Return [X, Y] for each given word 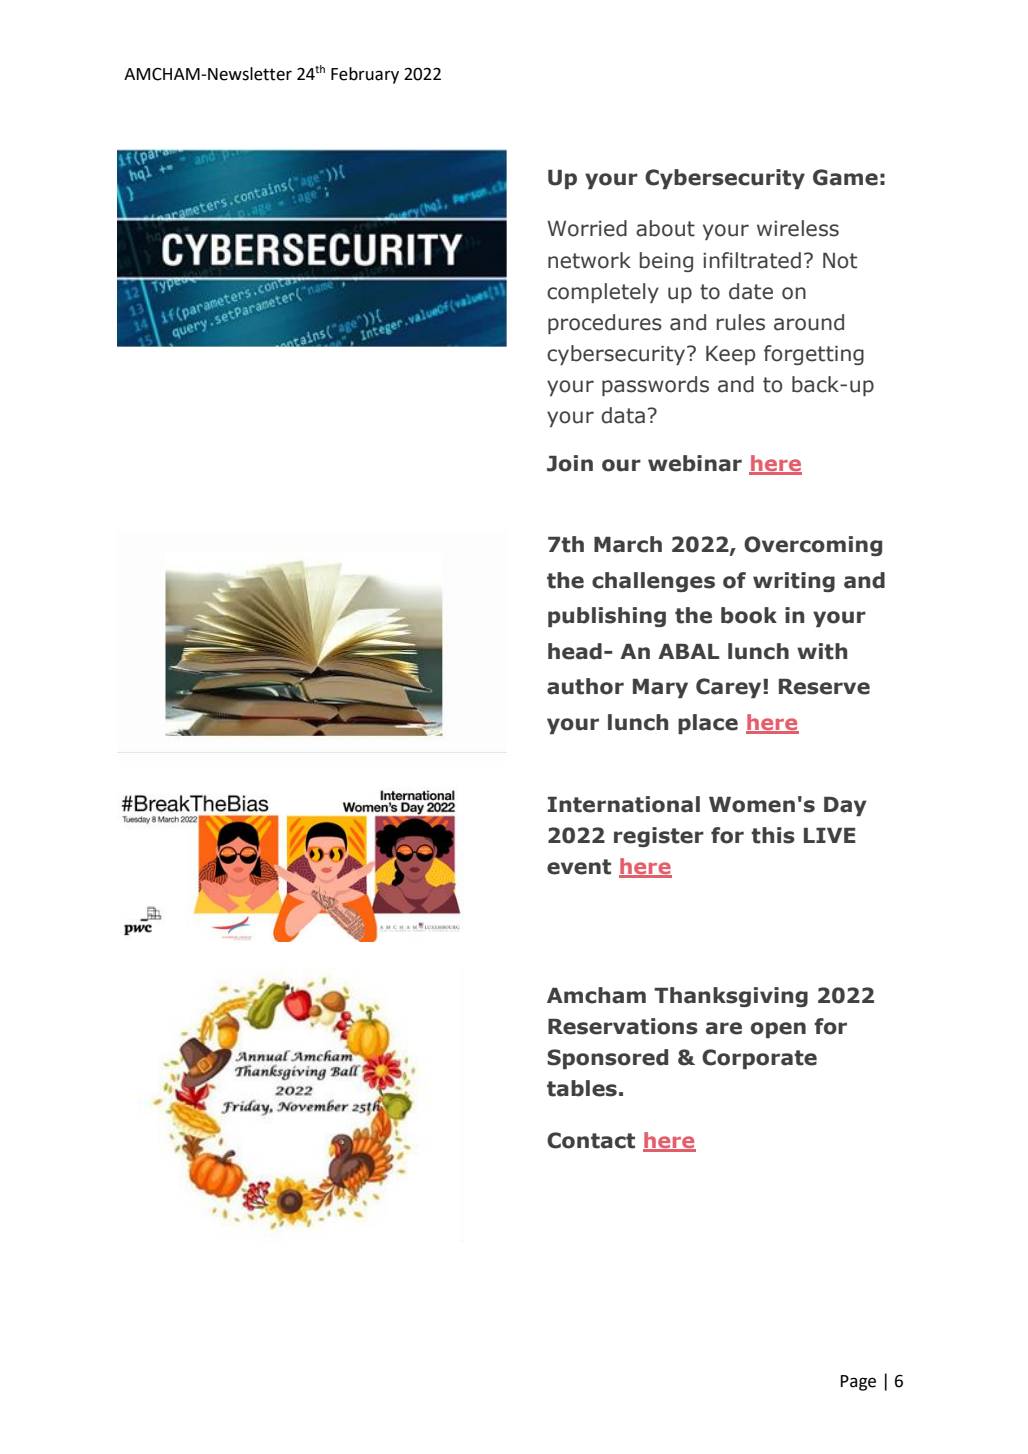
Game [845, 177]
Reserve [824, 687]
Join [570, 463]
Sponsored [607, 1059]
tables [582, 1088]
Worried [587, 228]
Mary [660, 688]
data [623, 415]
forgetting [814, 355]
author [585, 686]
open [778, 1030]
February [365, 75]
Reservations [623, 1026]
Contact [591, 1140]
